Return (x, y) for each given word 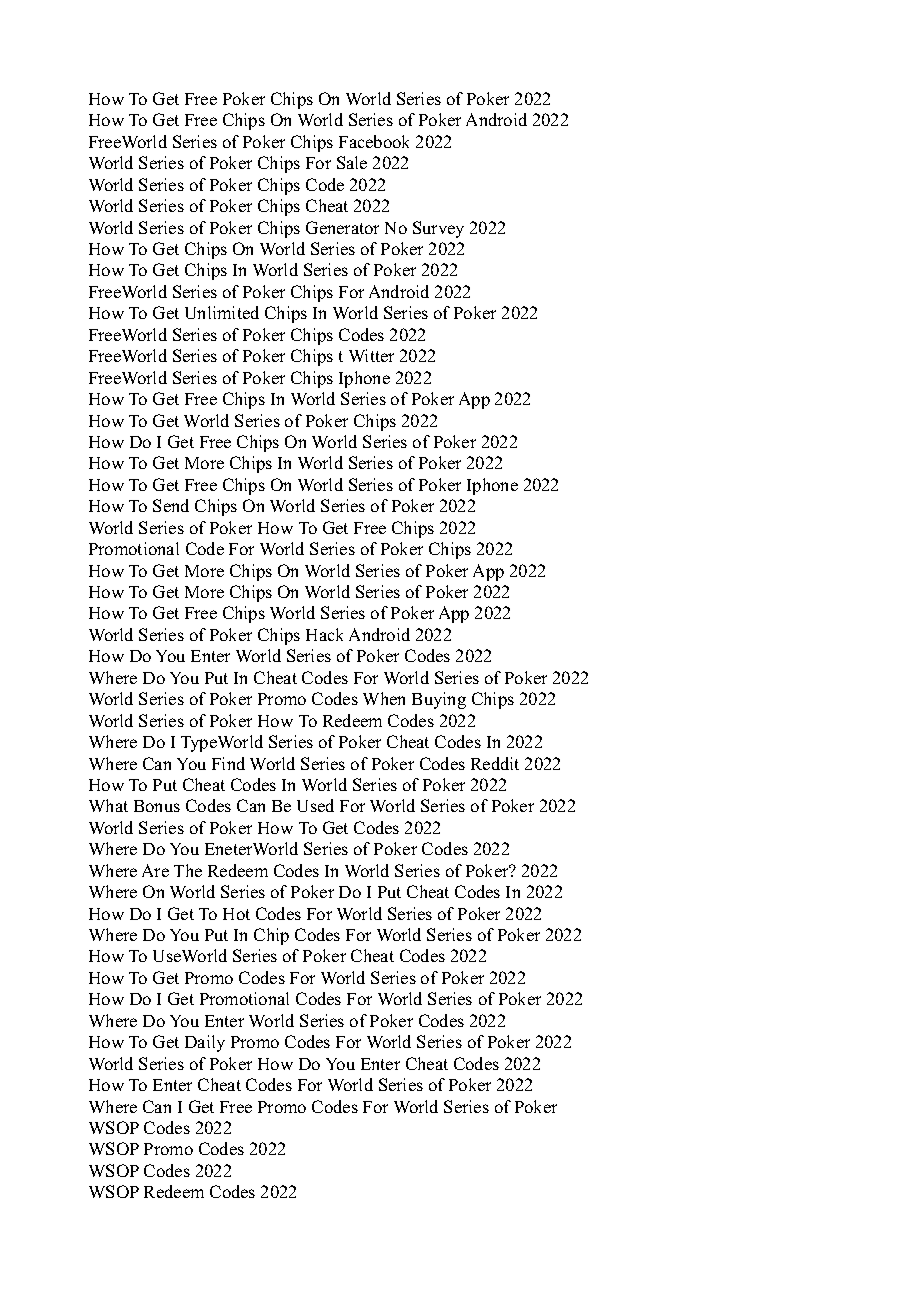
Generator (342, 227)
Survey (438, 229)
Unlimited (222, 312)
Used (315, 805)
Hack (324, 634)
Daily (205, 1043)
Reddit (495, 763)
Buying (439, 700)
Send (171, 505)
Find (228, 763)
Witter (371, 355)
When (384, 698)
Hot (236, 914)
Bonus (157, 806)
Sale (352, 162)
